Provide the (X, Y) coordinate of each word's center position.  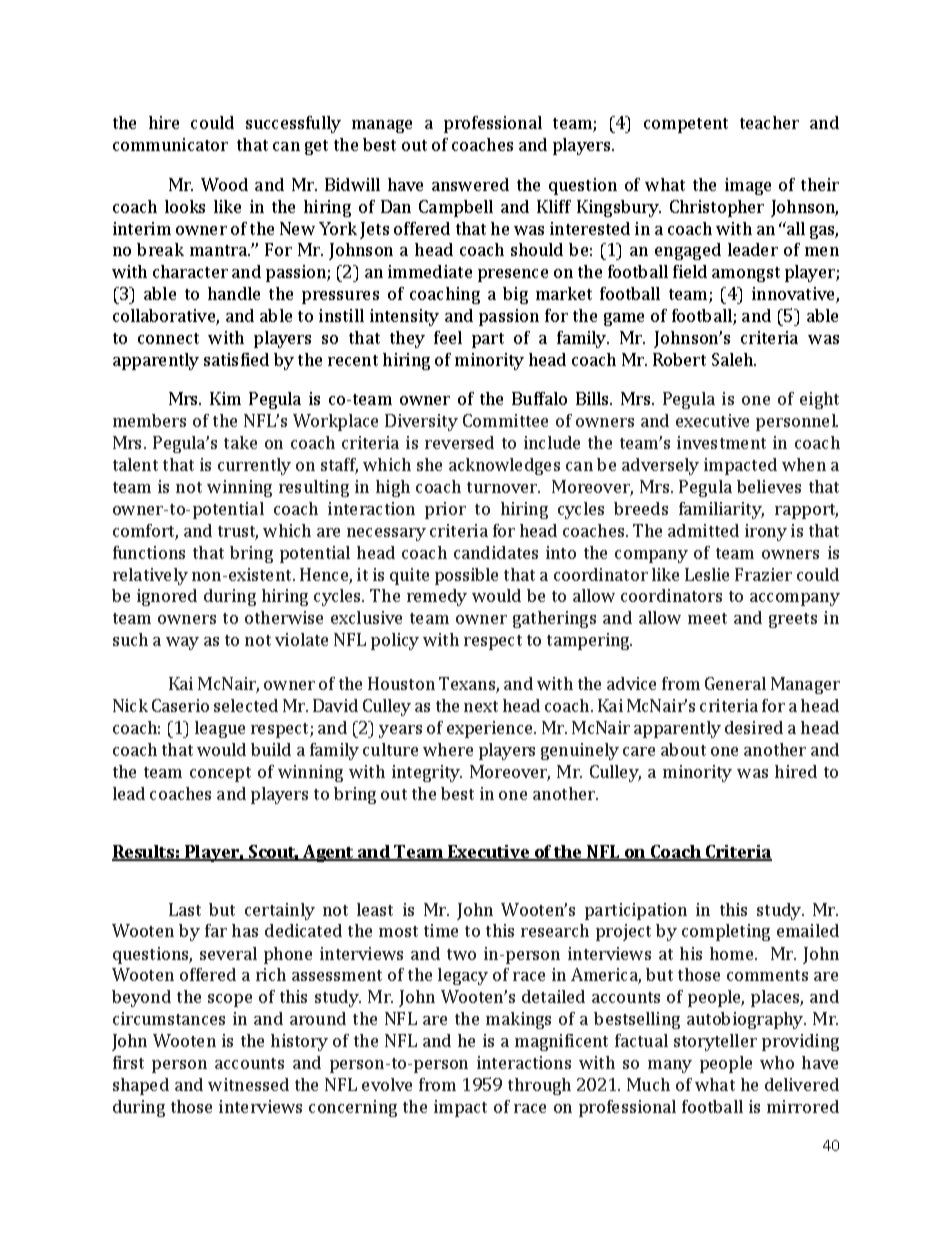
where (448, 749)
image (748, 186)
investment (721, 442)
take (240, 442)
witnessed (248, 1084)
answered (470, 184)
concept (220, 774)
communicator (170, 144)
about (683, 749)
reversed (459, 442)
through (539, 1086)
